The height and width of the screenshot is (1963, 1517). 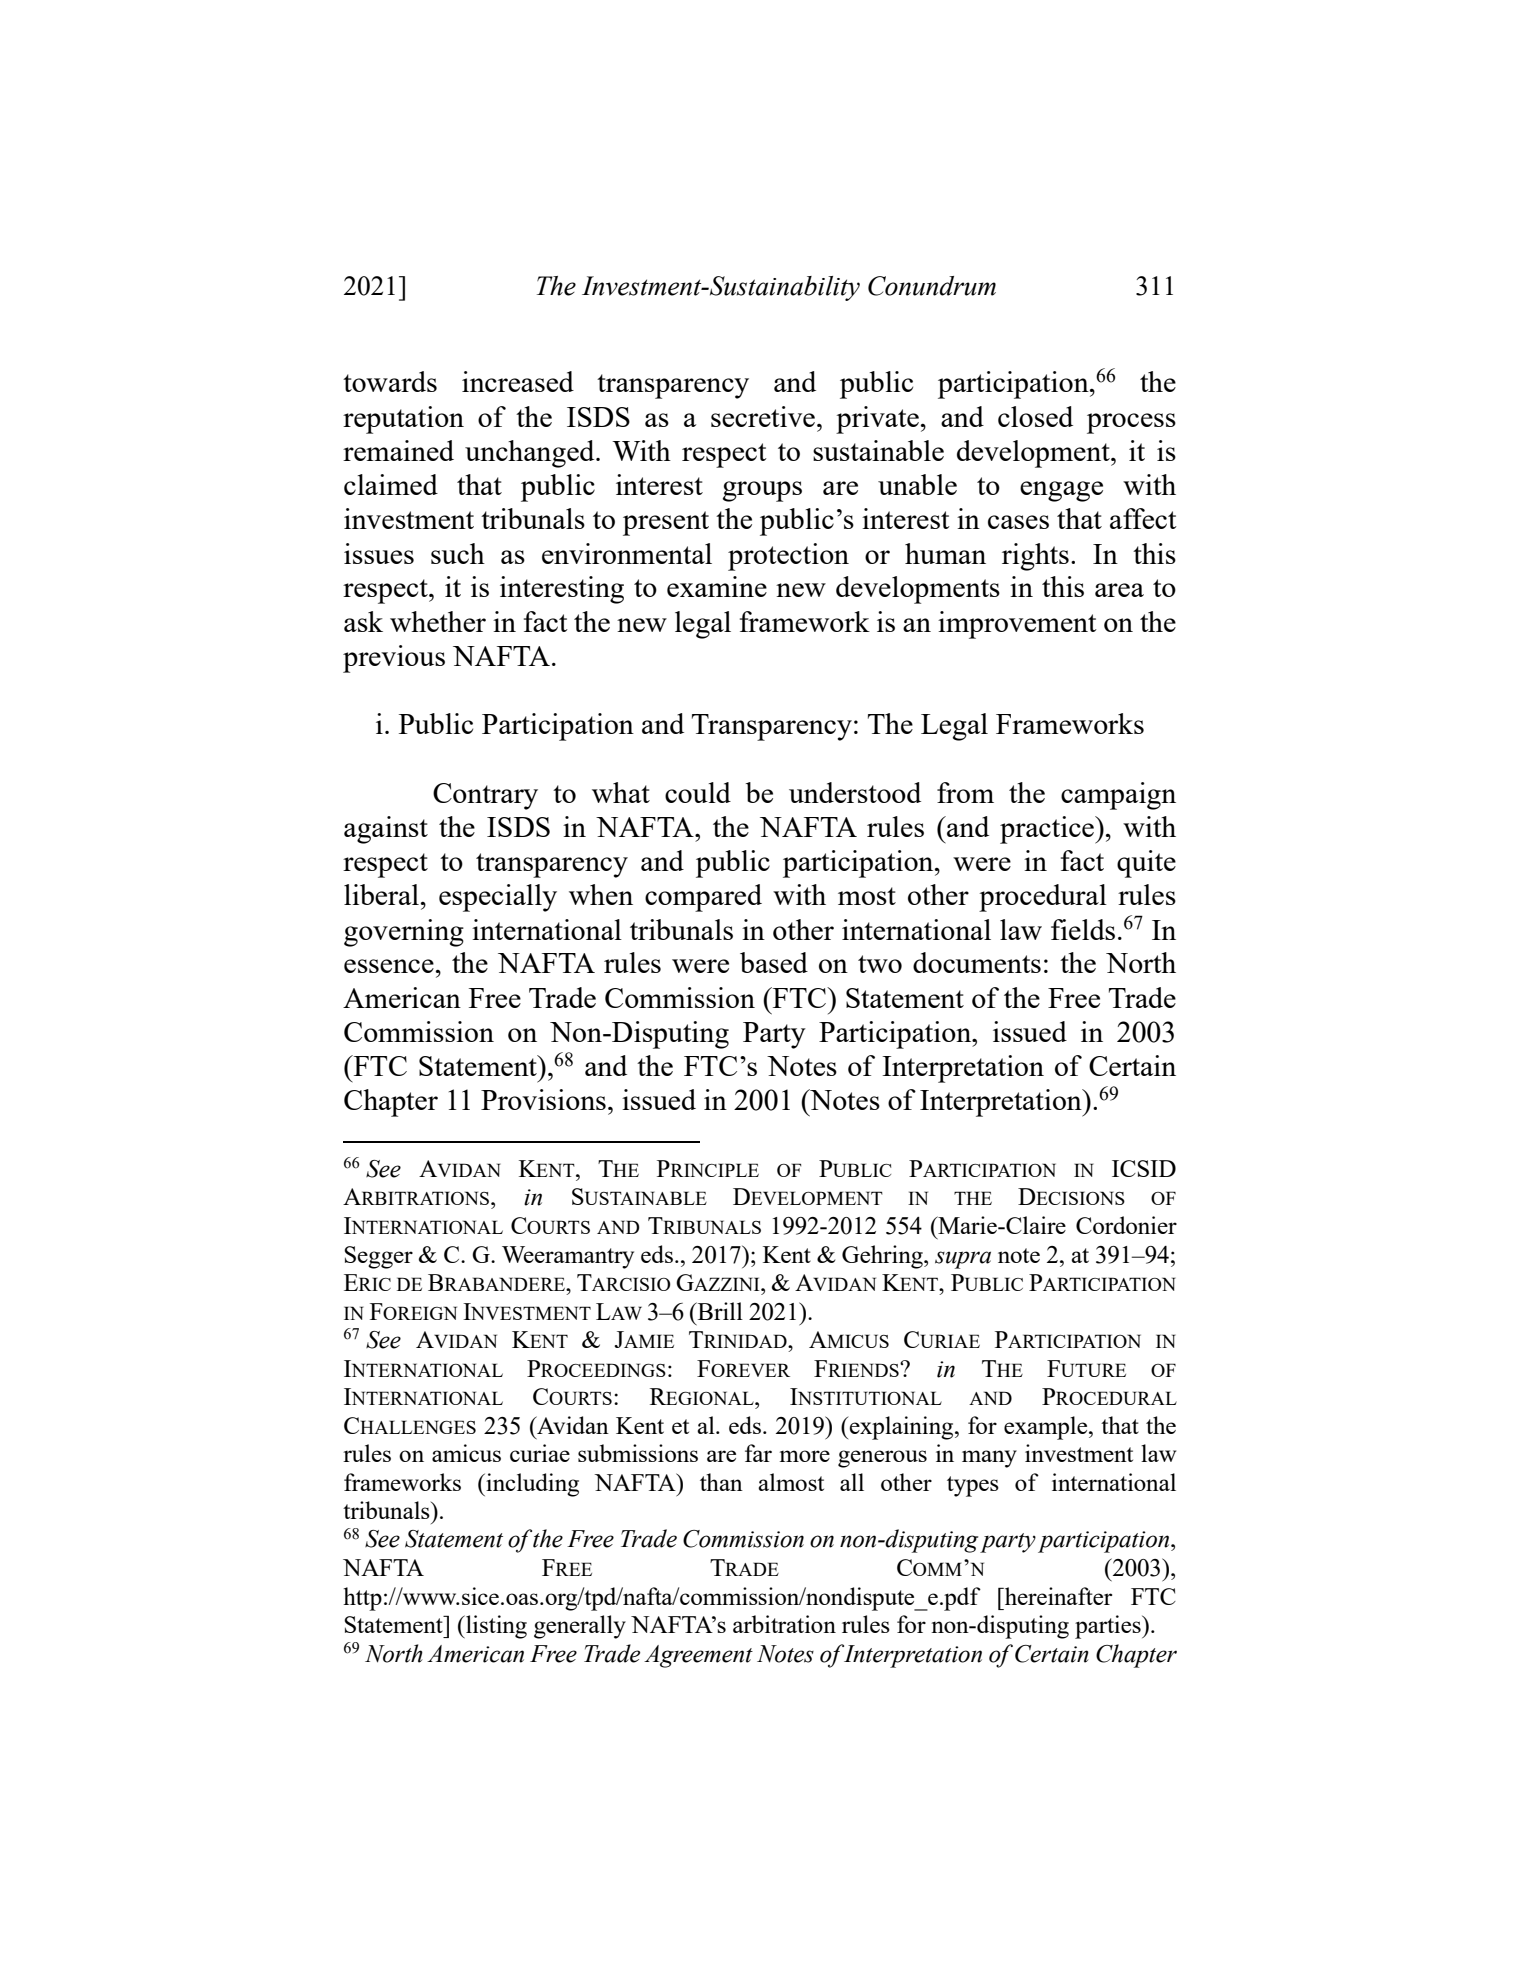 I want to click on secretive, so click(x=763, y=416).
